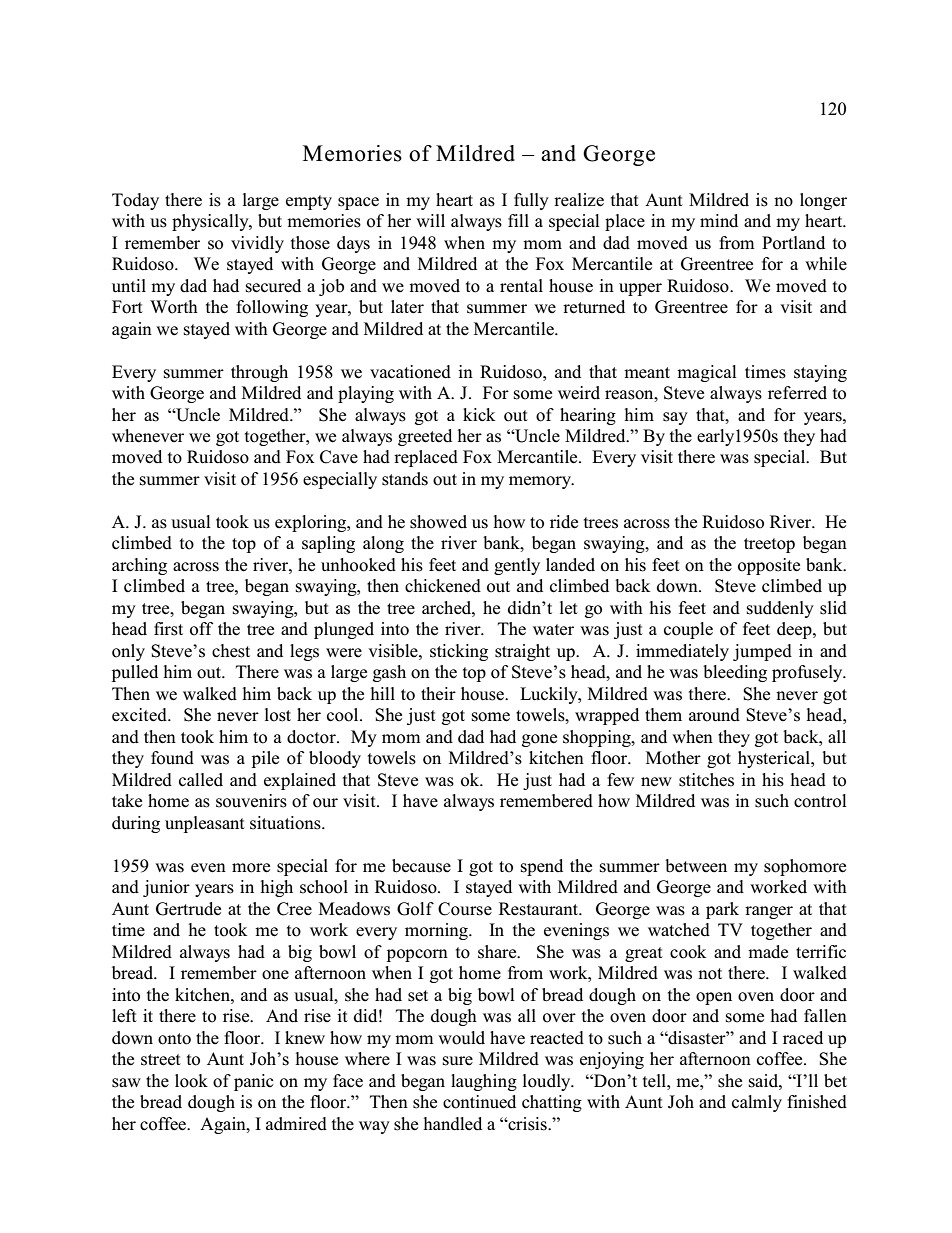 This screenshot has height=1233, width=952. I want to click on showed, so click(438, 522).
